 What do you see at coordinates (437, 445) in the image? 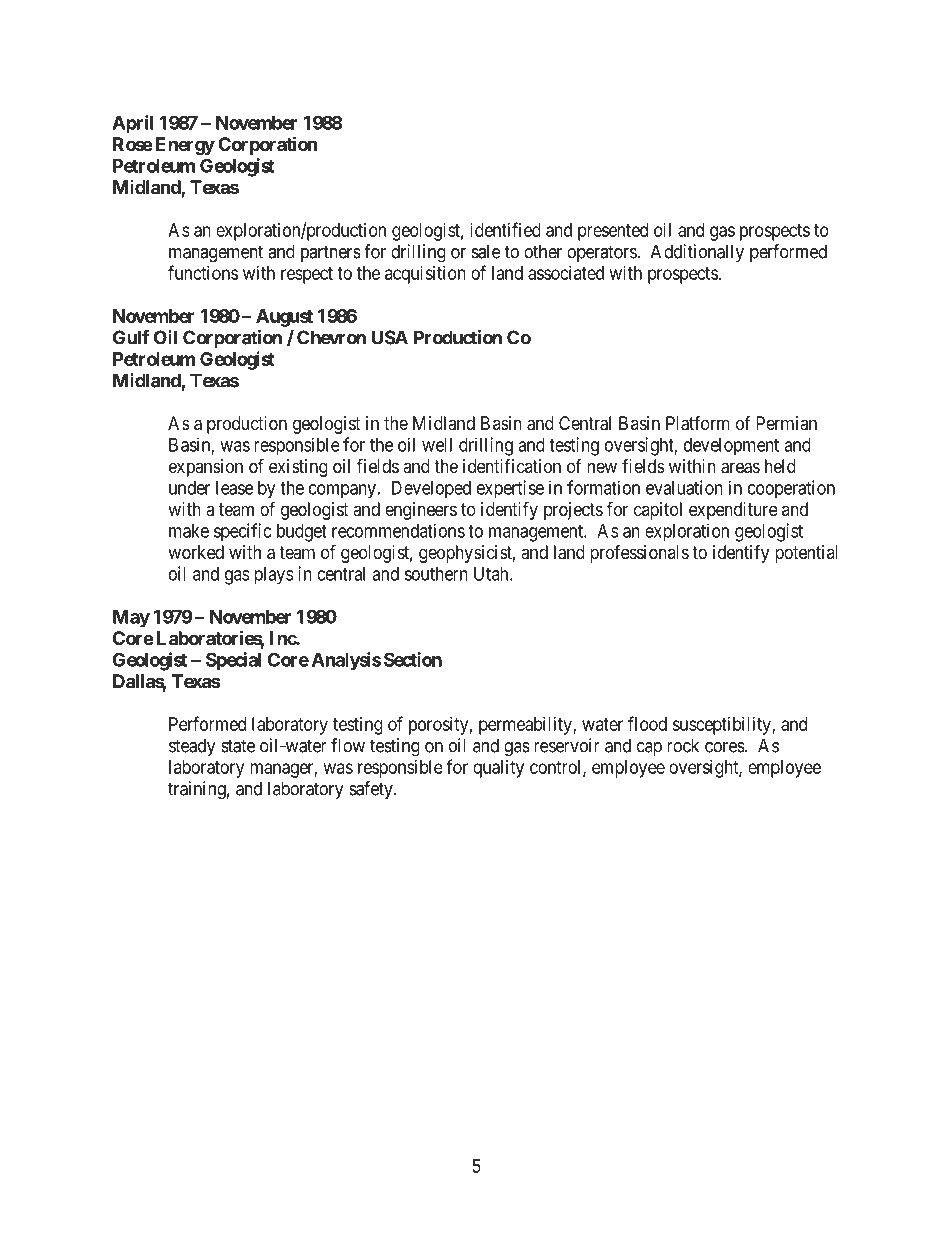
I see `well` at bounding box center [437, 445].
